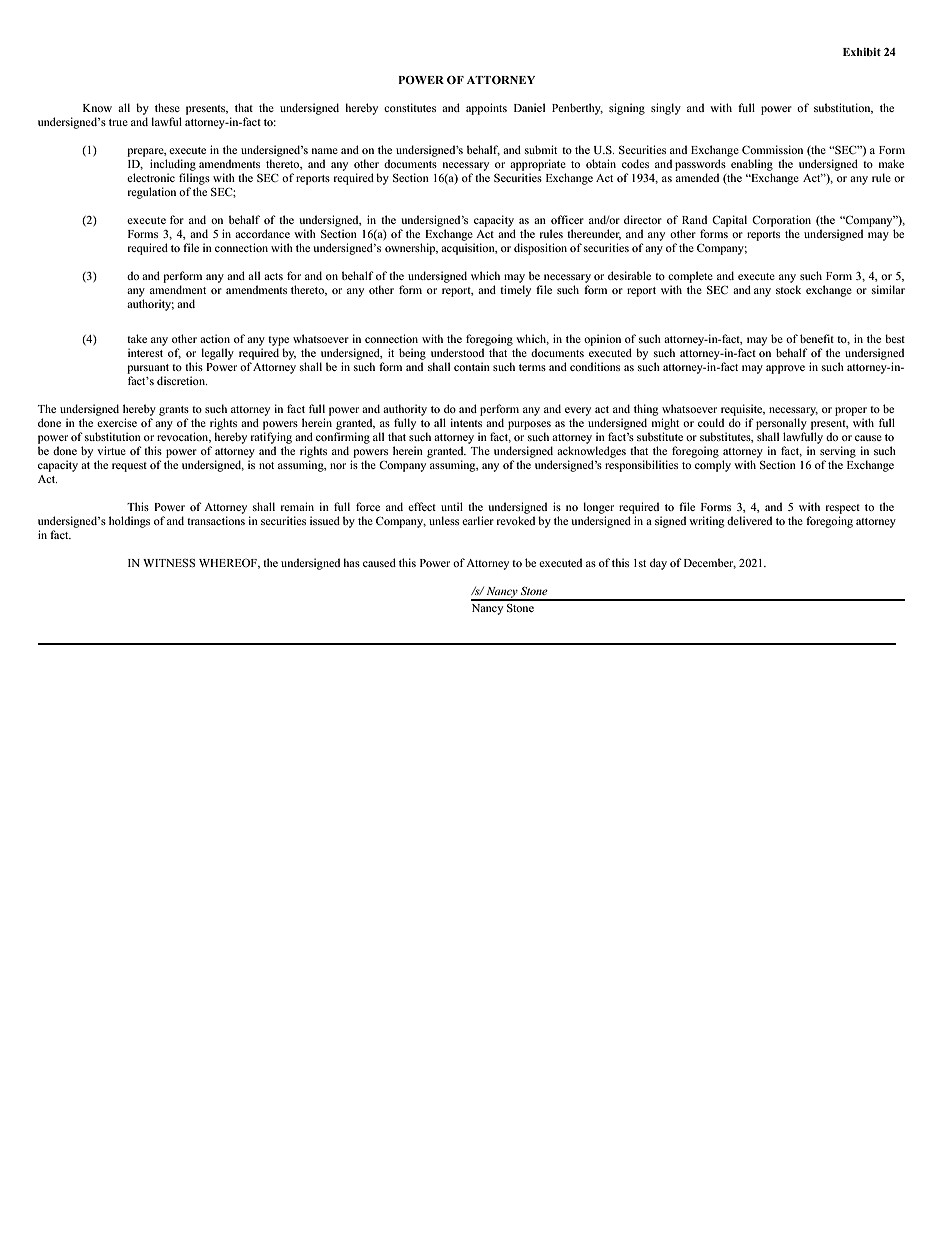 The height and width of the page is (1233, 952). Describe the element at coordinates (516, 520) in the page. I see `revoked` at that location.
